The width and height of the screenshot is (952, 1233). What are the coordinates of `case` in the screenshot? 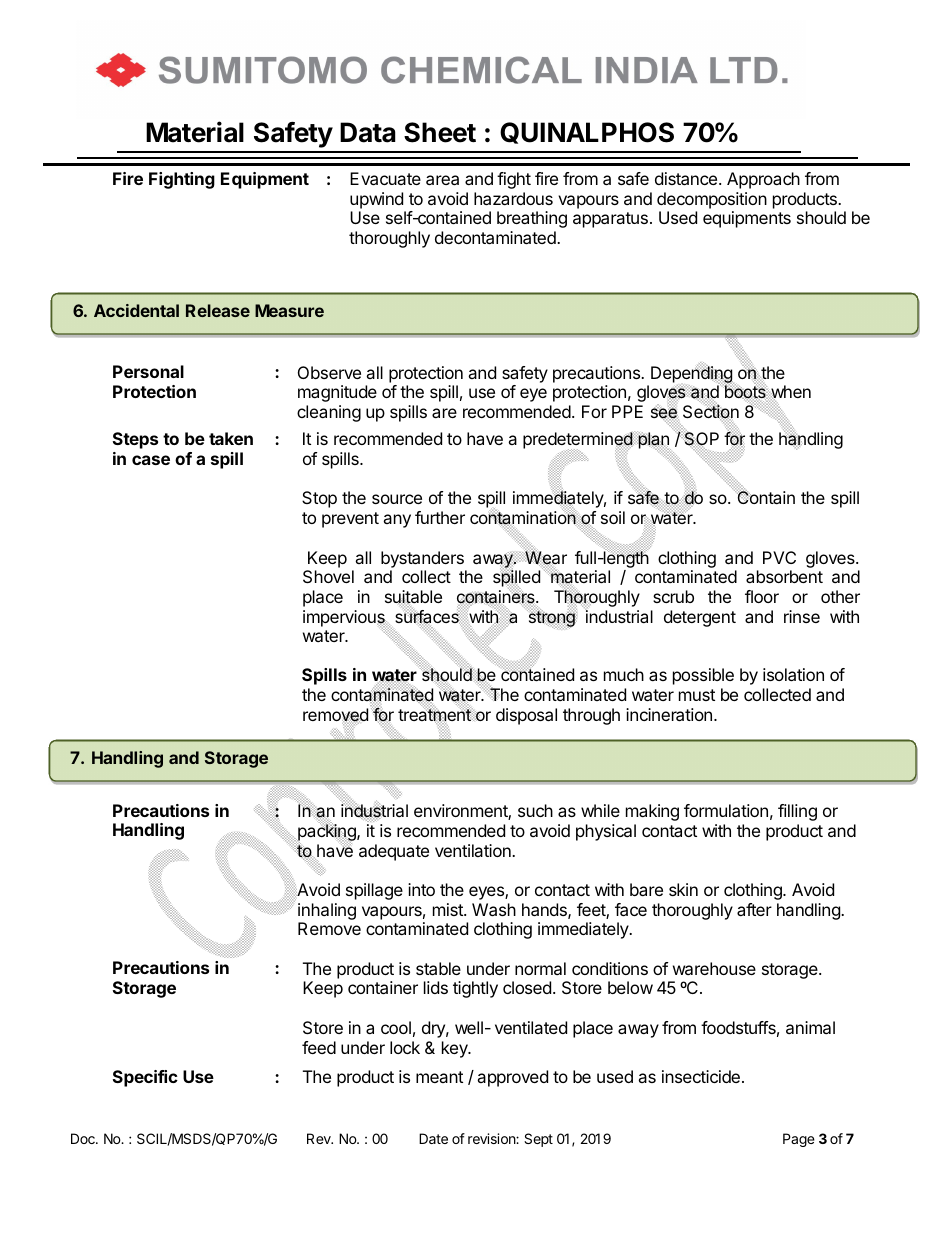 It's located at (151, 460).
